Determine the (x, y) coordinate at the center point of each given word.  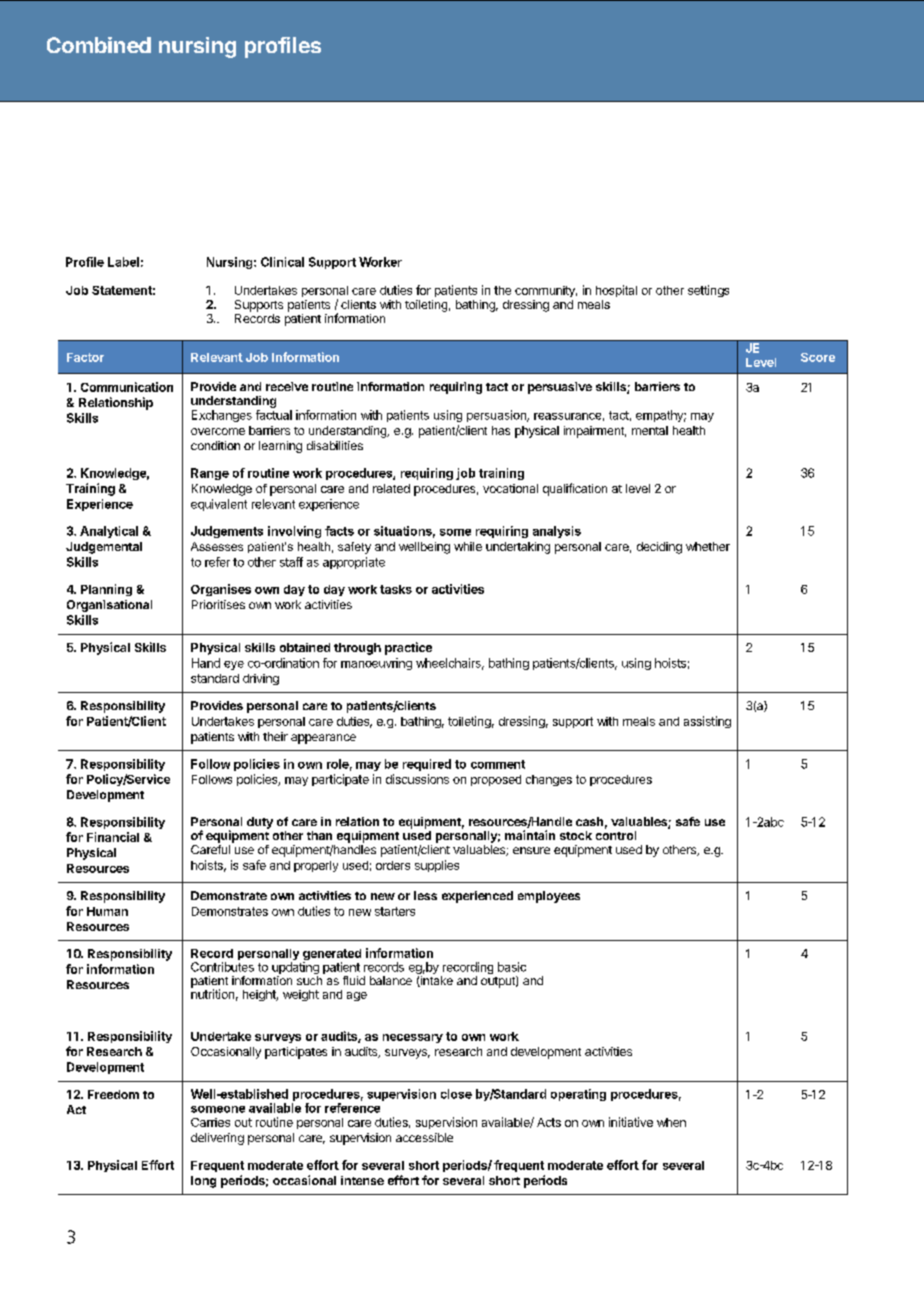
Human (107, 911)
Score (818, 357)
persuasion (497, 416)
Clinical (282, 262)
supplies (437, 866)
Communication (127, 387)
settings (708, 291)
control (616, 835)
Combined (99, 45)
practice (408, 648)
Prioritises (218, 604)
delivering (217, 1139)
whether (708, 546)
